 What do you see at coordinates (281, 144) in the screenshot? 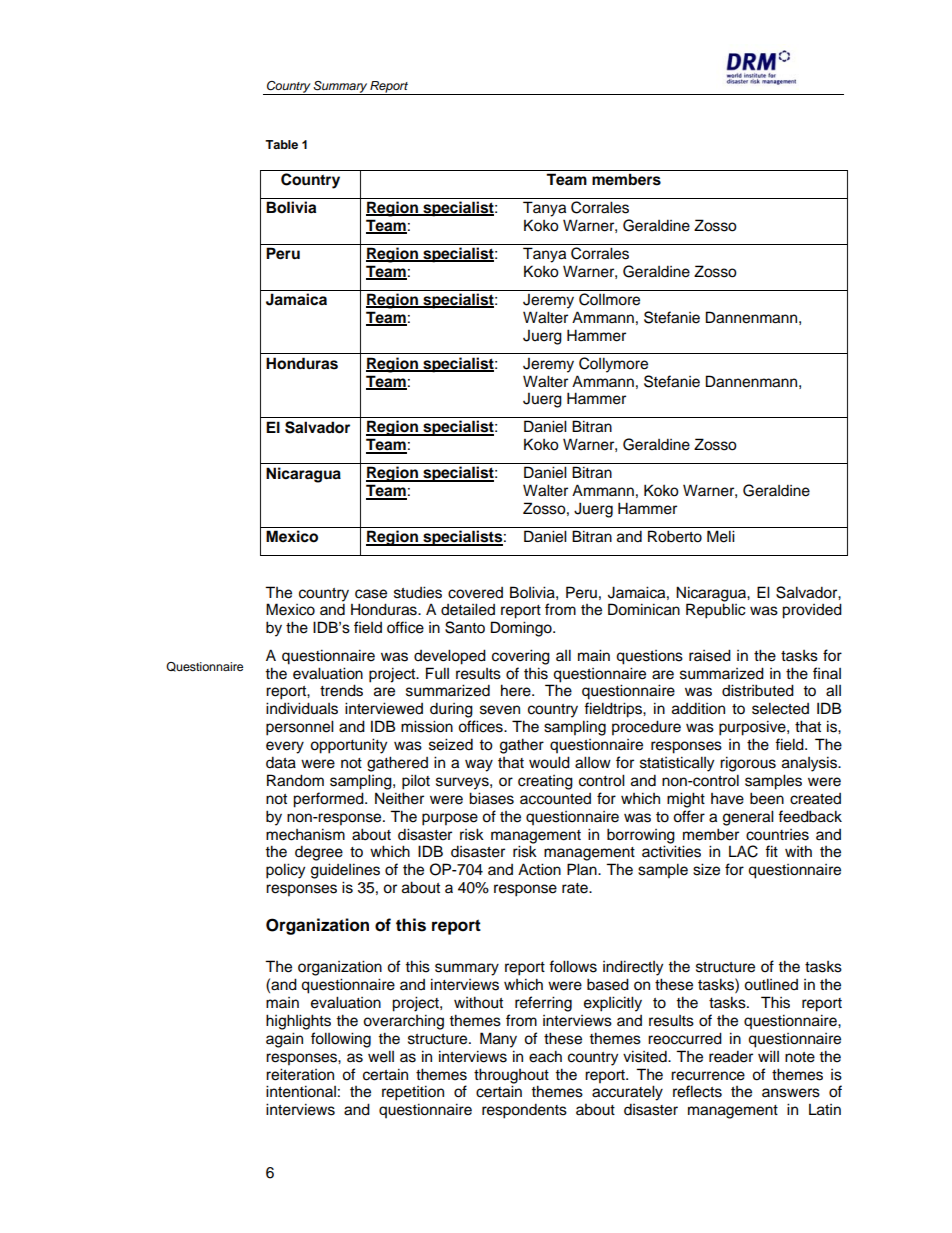
I see `Table` at bounding box center [281, 144].
